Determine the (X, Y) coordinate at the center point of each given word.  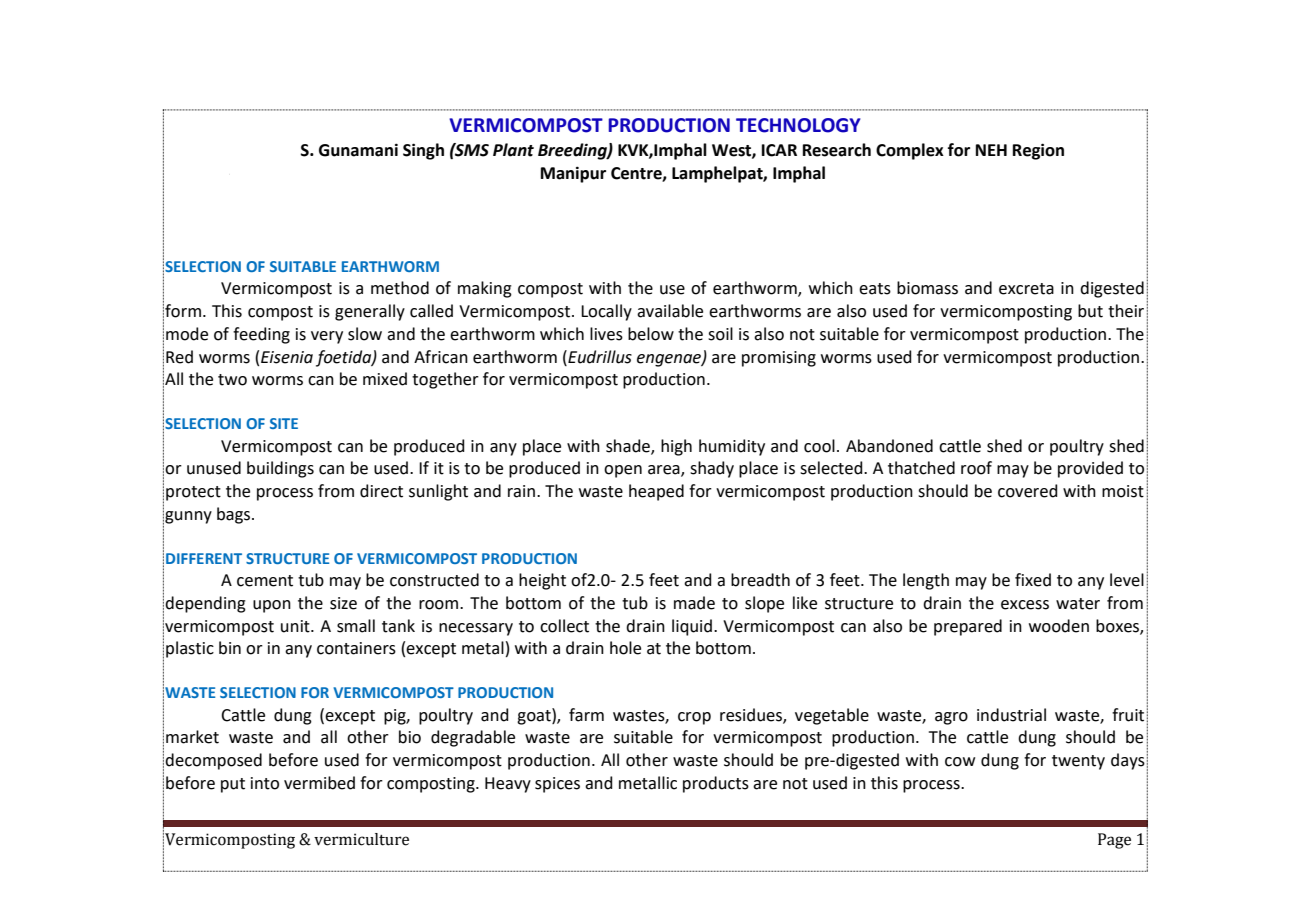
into (265, 783)
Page (1114, 841)
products (716, 784)
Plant (513, 150)
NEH (991, 150)
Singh (423, 151)
